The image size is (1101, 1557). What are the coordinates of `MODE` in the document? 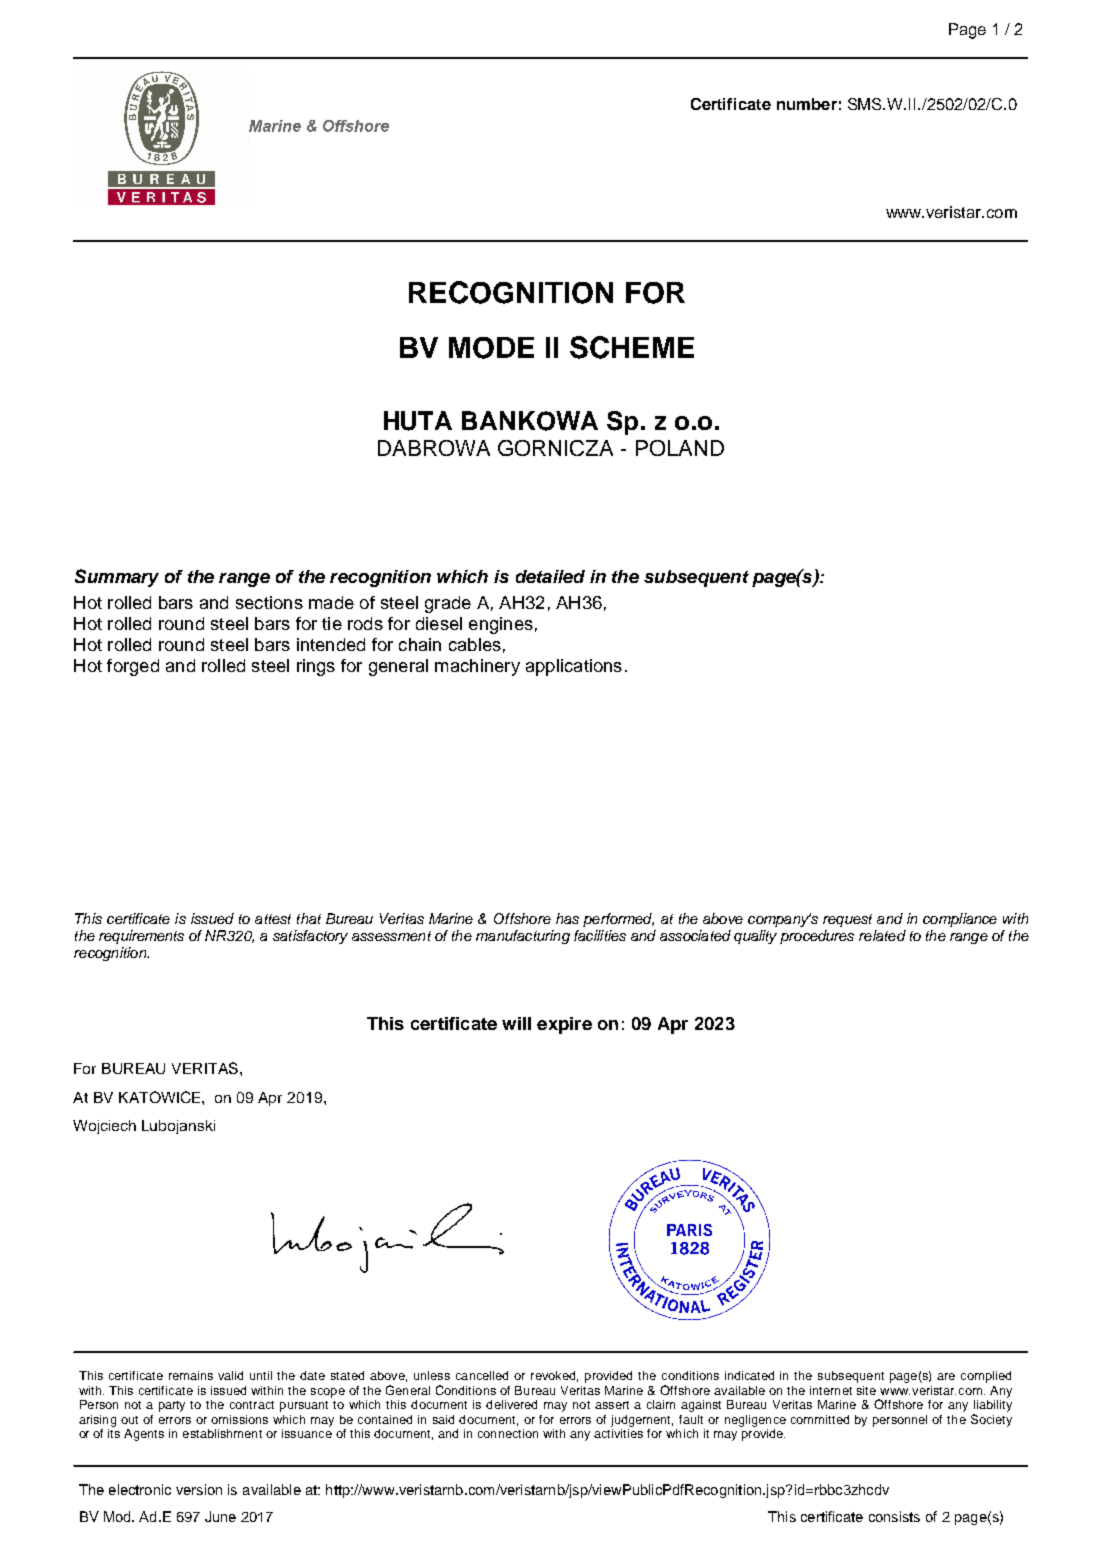 It's located at (491, 348).
